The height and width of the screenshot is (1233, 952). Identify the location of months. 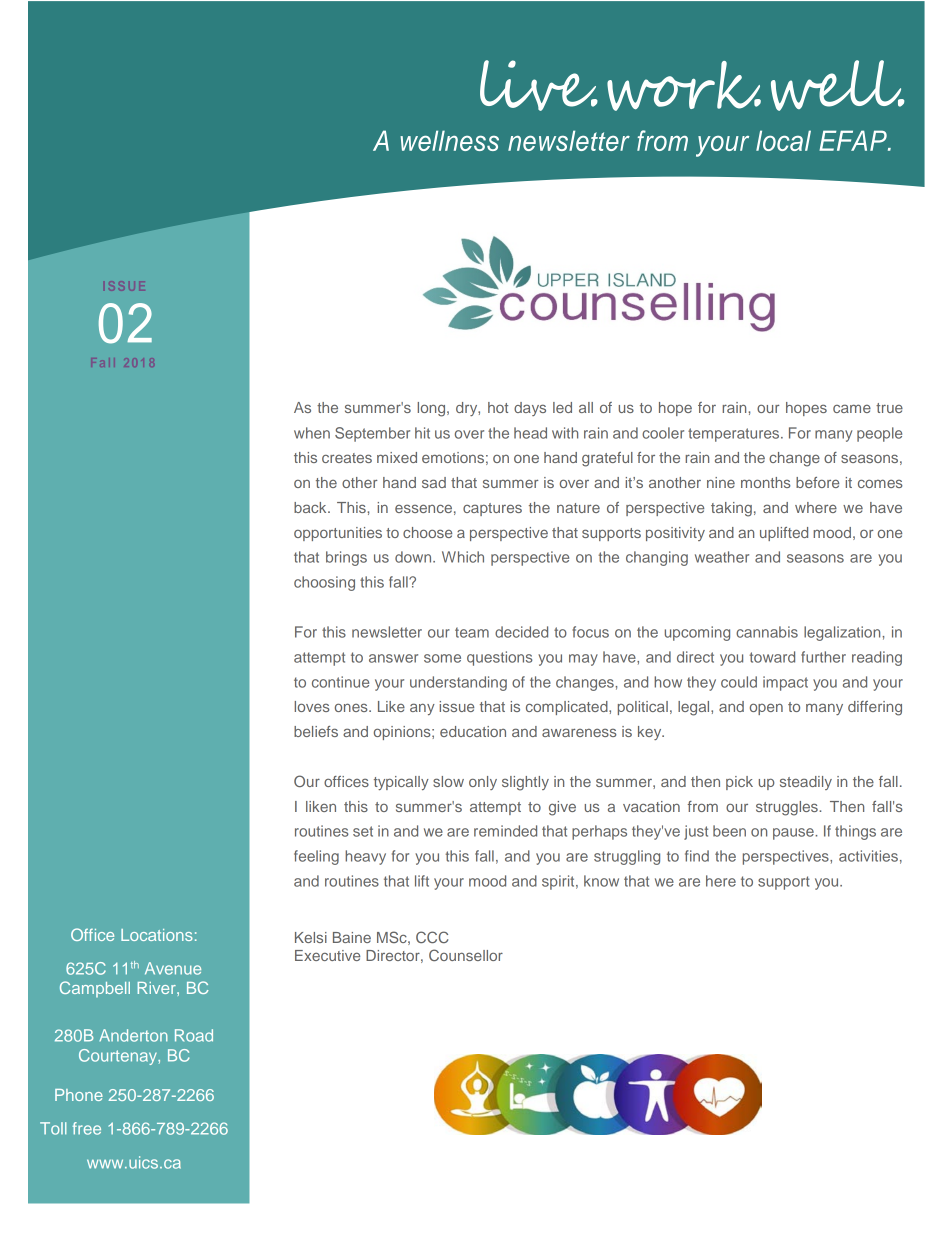
(766, 482).
